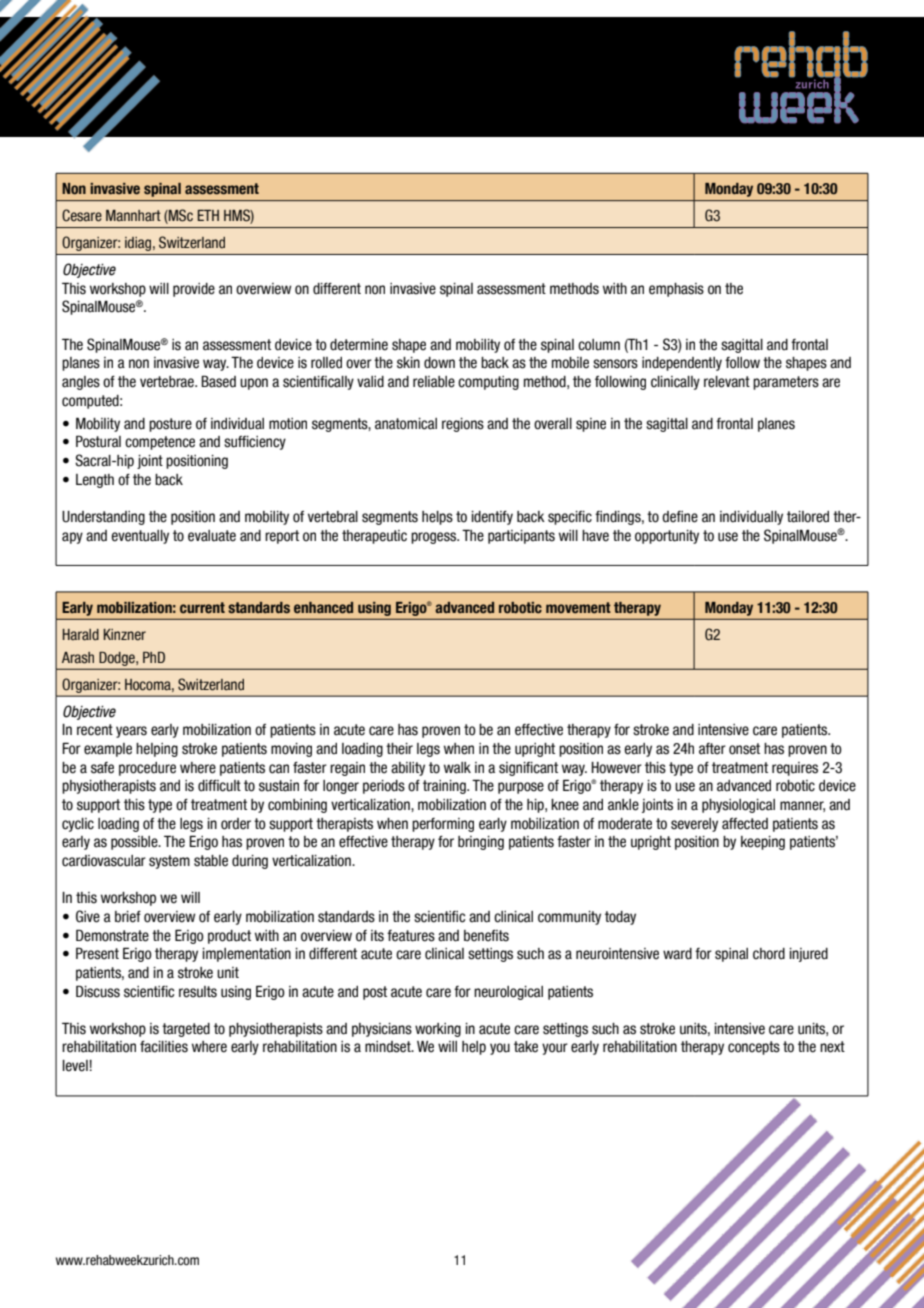 The height and width of the screenshot is (1308, 924). Describe the element at coordinates (457, 768) in the screenshot. I see `walk` at that location.
